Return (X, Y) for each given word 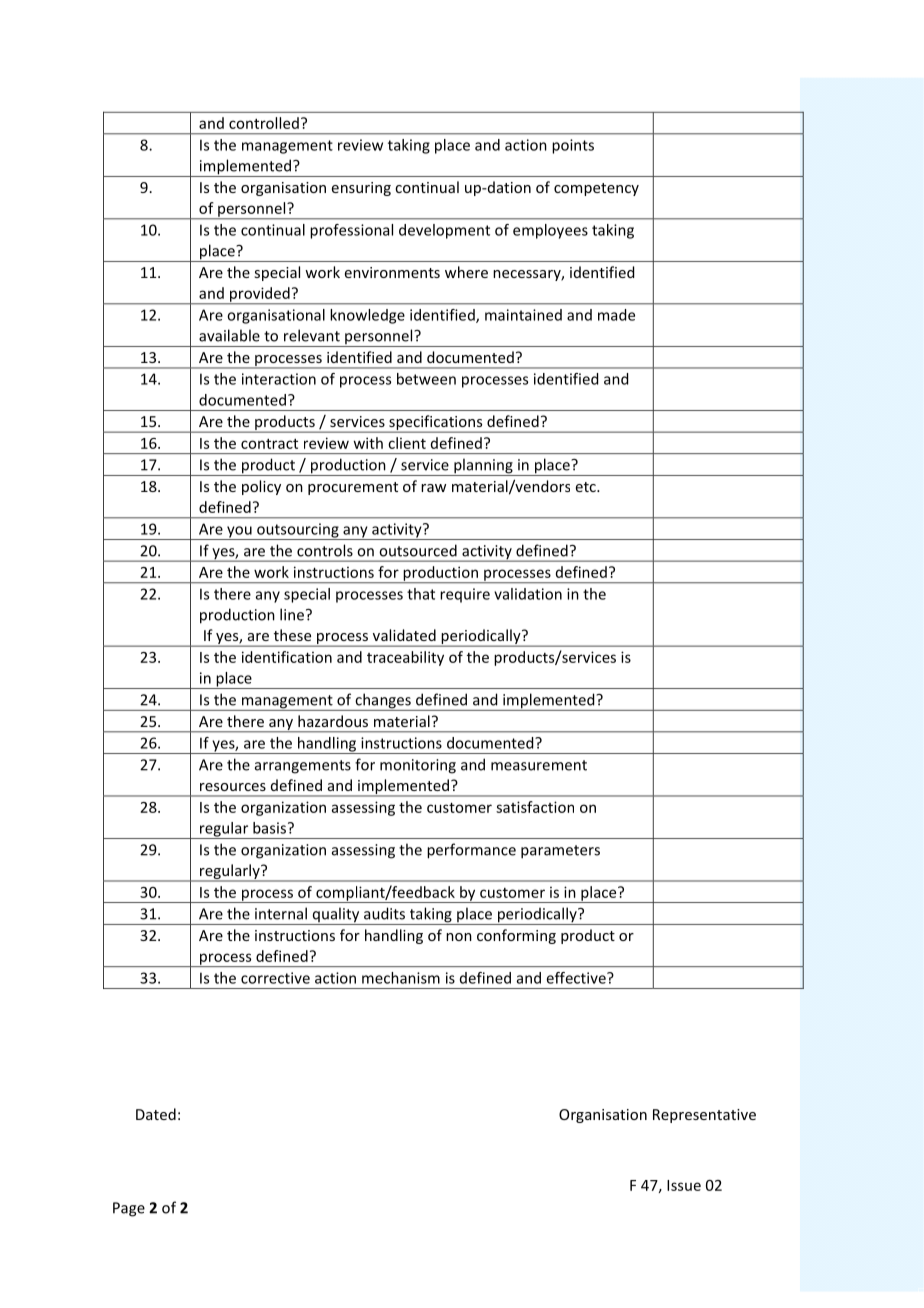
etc (587, 487)
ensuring (361, 189)
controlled (264, 123)
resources (233, 787)
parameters (560, 852)
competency (596, 189)
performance (471, 851)
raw (433, 488)
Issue (684, 1185)
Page (129, 1209)
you (239, 533)
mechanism (401, 978)
